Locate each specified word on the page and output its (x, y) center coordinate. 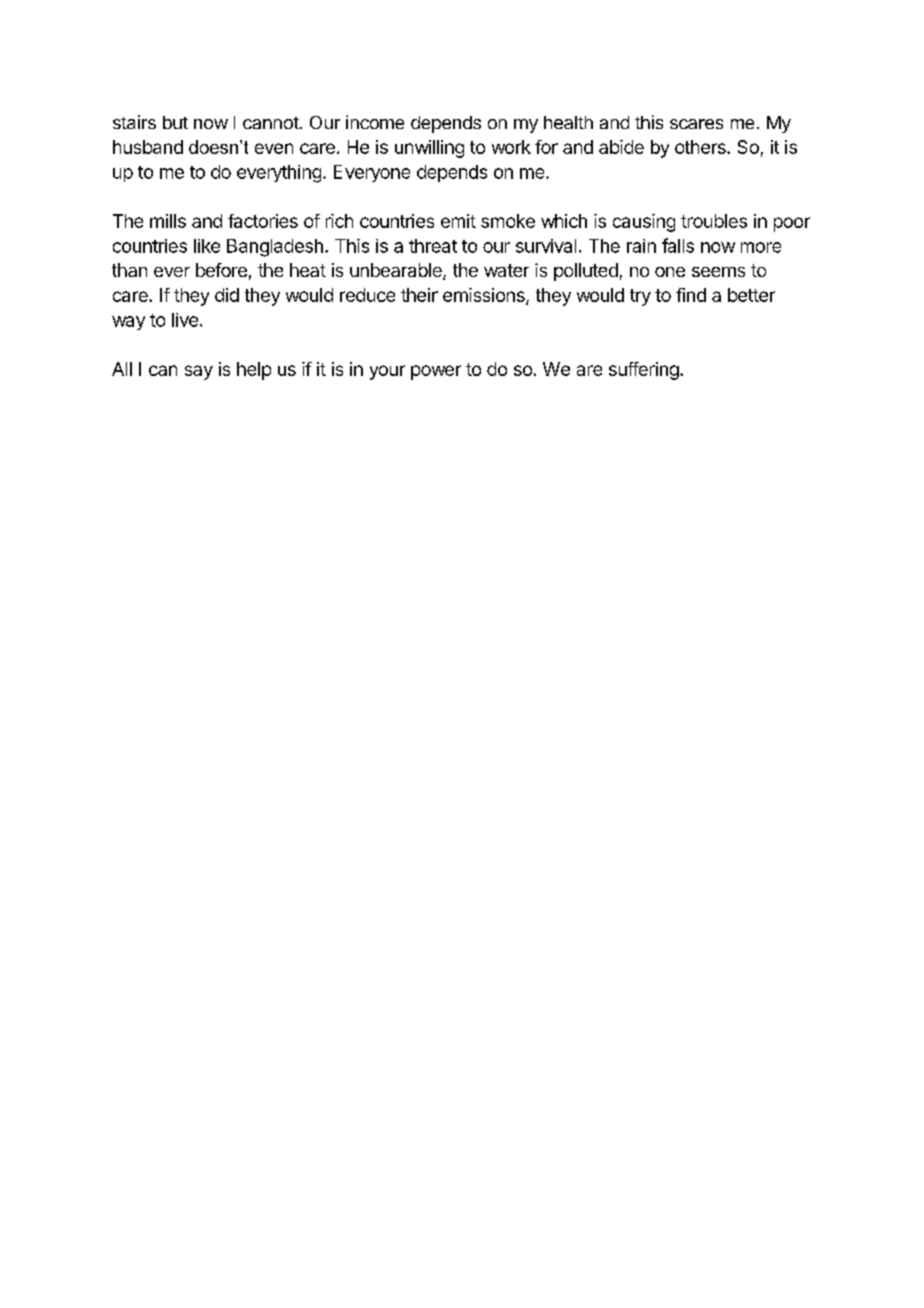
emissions (485, 296)
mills (168, 221)
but (175, 122)
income (375, 122)
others (701, 147)
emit (458, 221)
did (227, 295)
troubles (714, 221)
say (199, 372)
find (691, 295)
